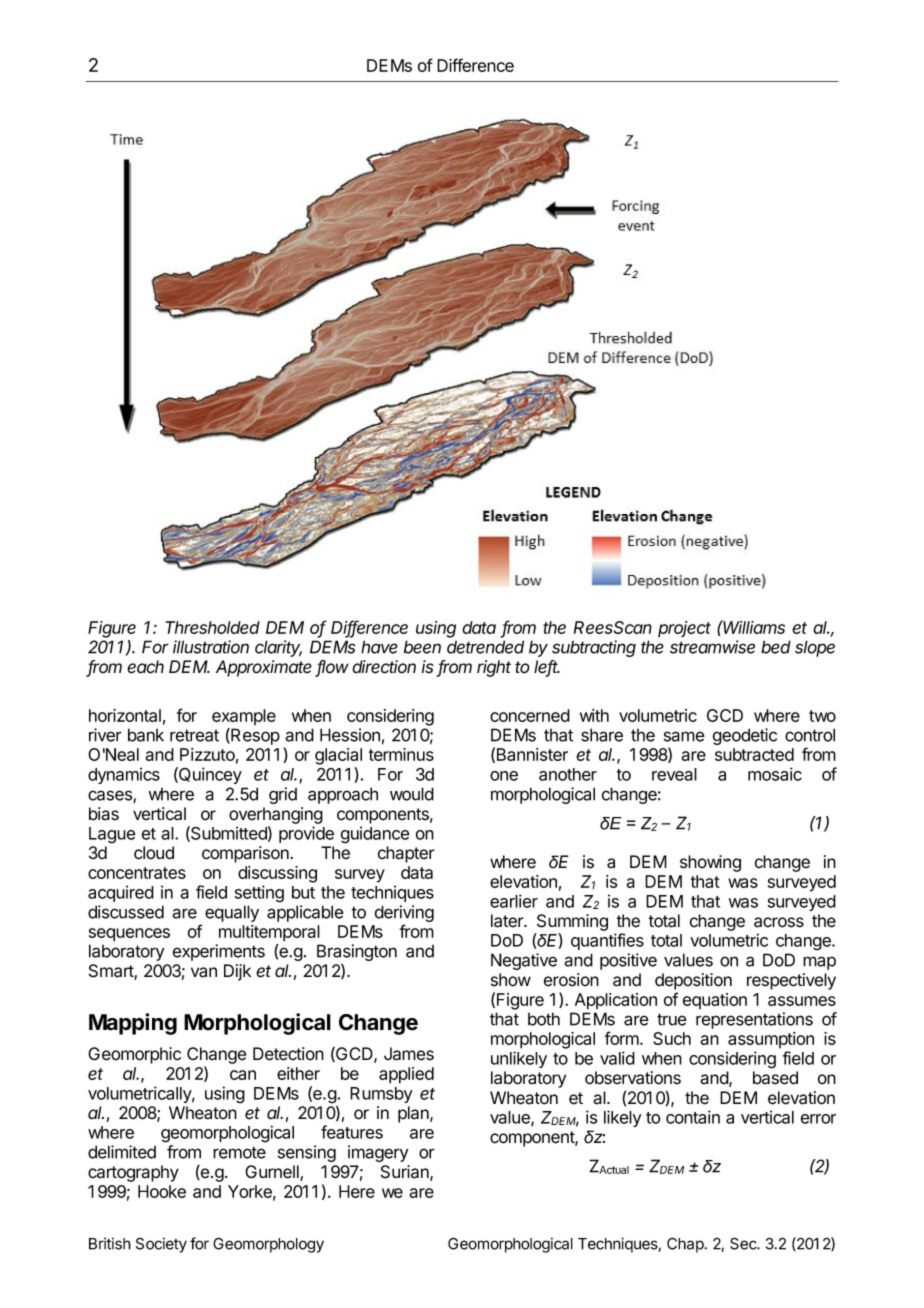 The image size is (924, 1308). Describe the element at coordinates (414, 1114) in the screenshot. I see `plan` at that location.
